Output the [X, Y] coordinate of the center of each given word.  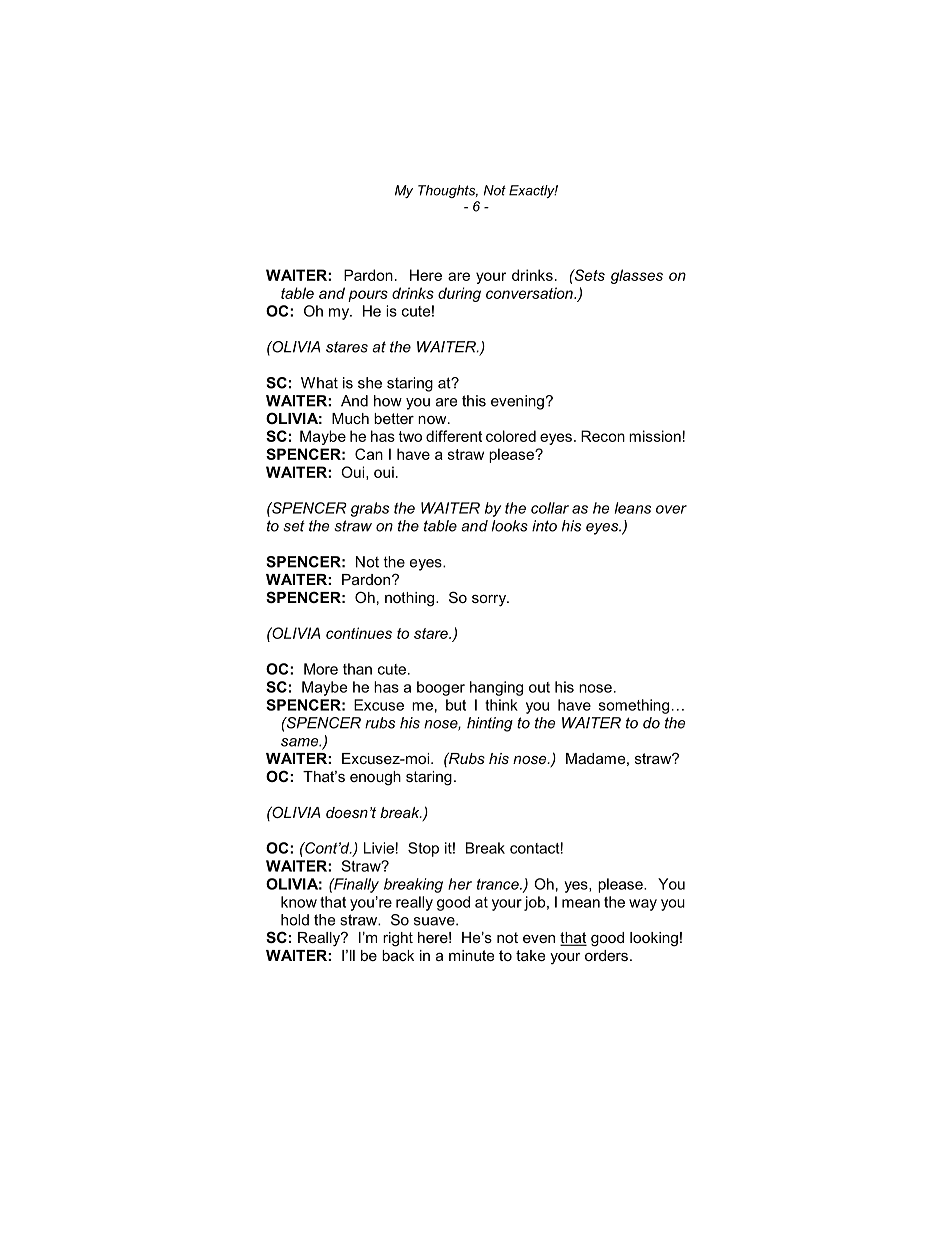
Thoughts [448, 191]
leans [633, 508]
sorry [490, 601]
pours [368, 296]
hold [295, 920]
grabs [370, 509]
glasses [637, 276]
